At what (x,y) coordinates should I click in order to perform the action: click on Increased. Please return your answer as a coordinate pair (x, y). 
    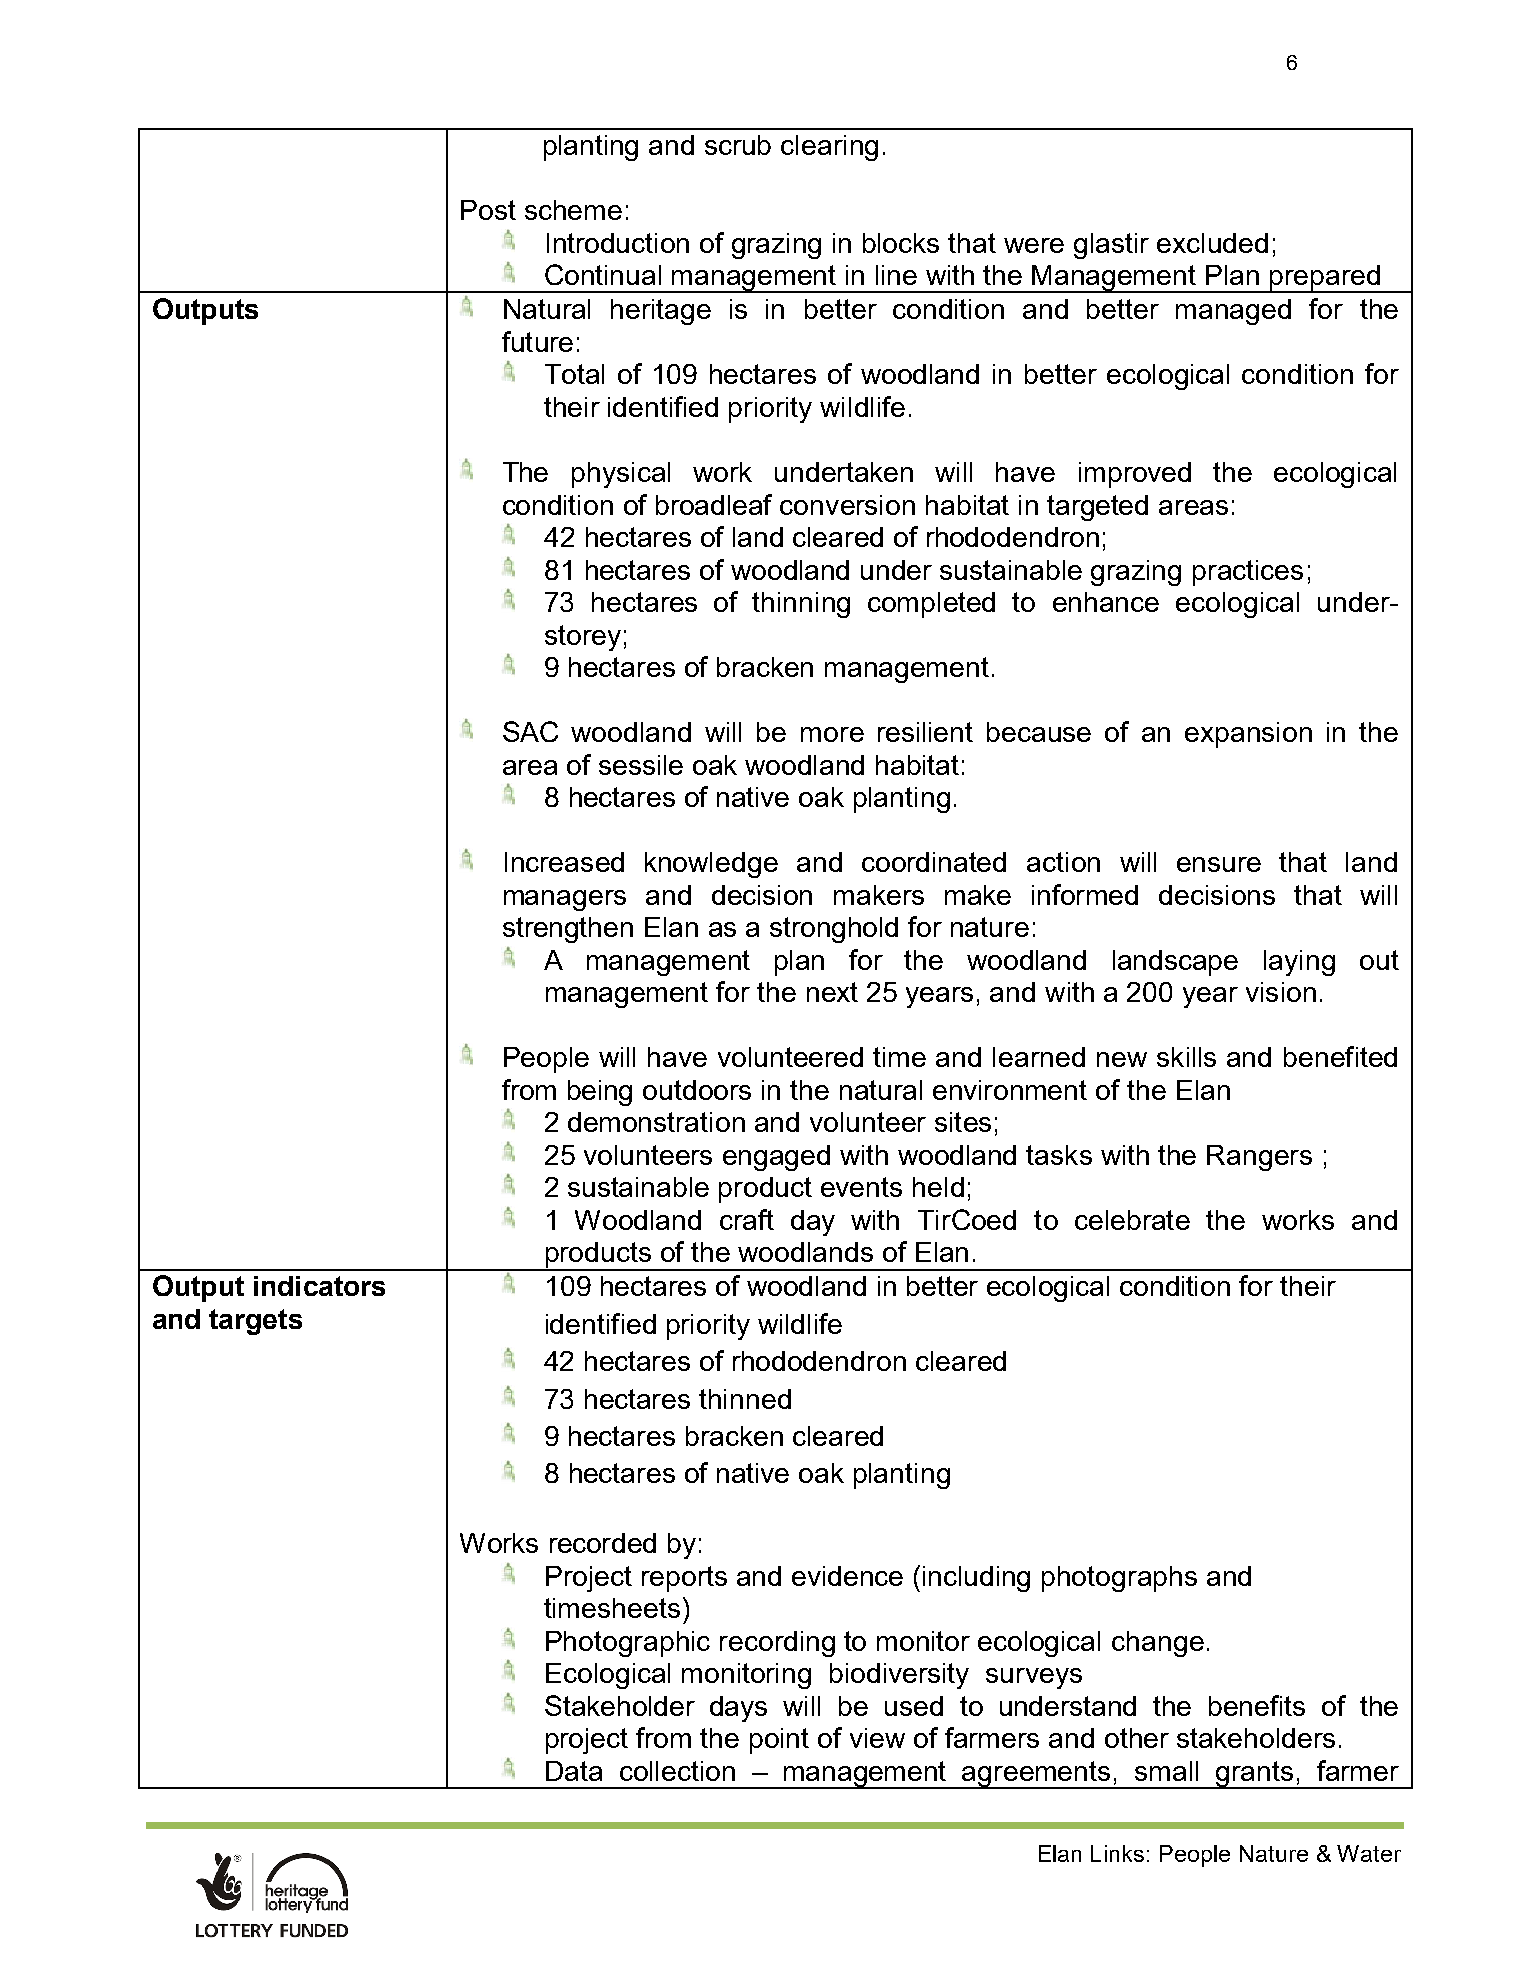
    Looking at the image, I should click on (564, 862).
